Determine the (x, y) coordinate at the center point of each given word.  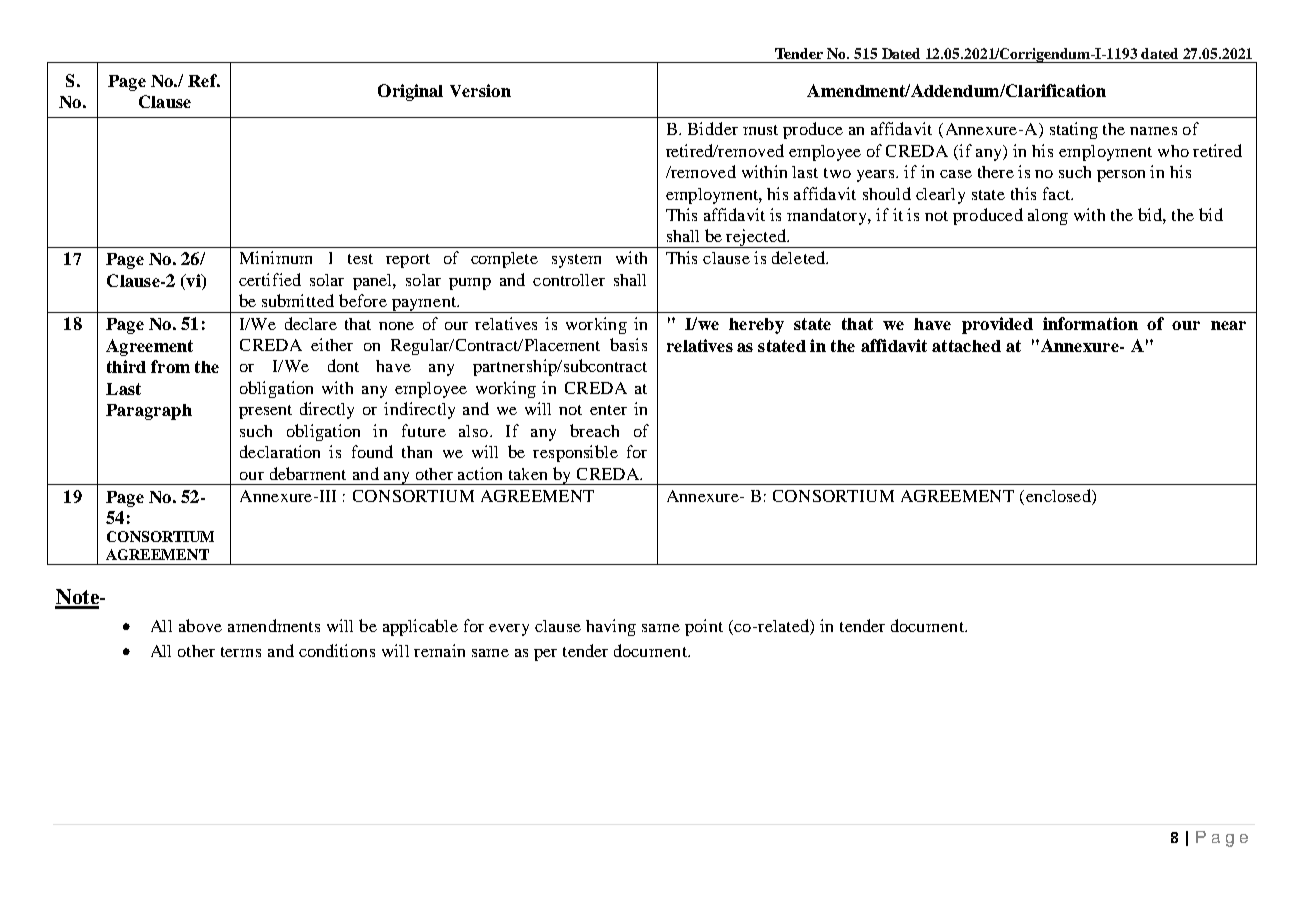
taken (528, 474)
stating (1074, 130)
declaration (280, 451)
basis (628, 344)
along (1048, 217)
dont (343, 365)
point (704, 627)
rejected (757, 238)
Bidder (713, 128)
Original (410, 92)
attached (966, 346)
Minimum (276, 257)
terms (241, 652)
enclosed (1059, 497)
